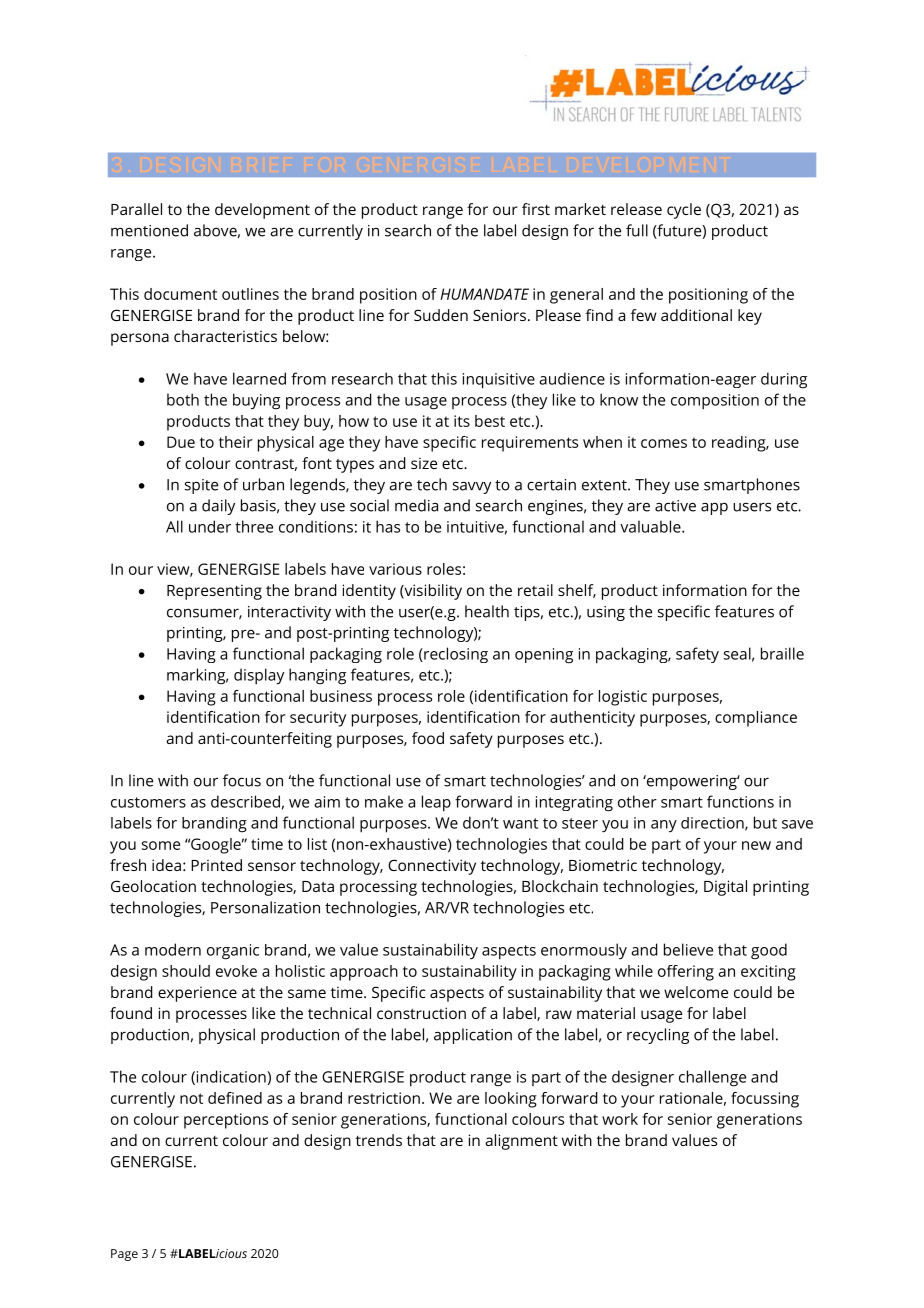  I want to click on alignment, so click(521, 1142).
